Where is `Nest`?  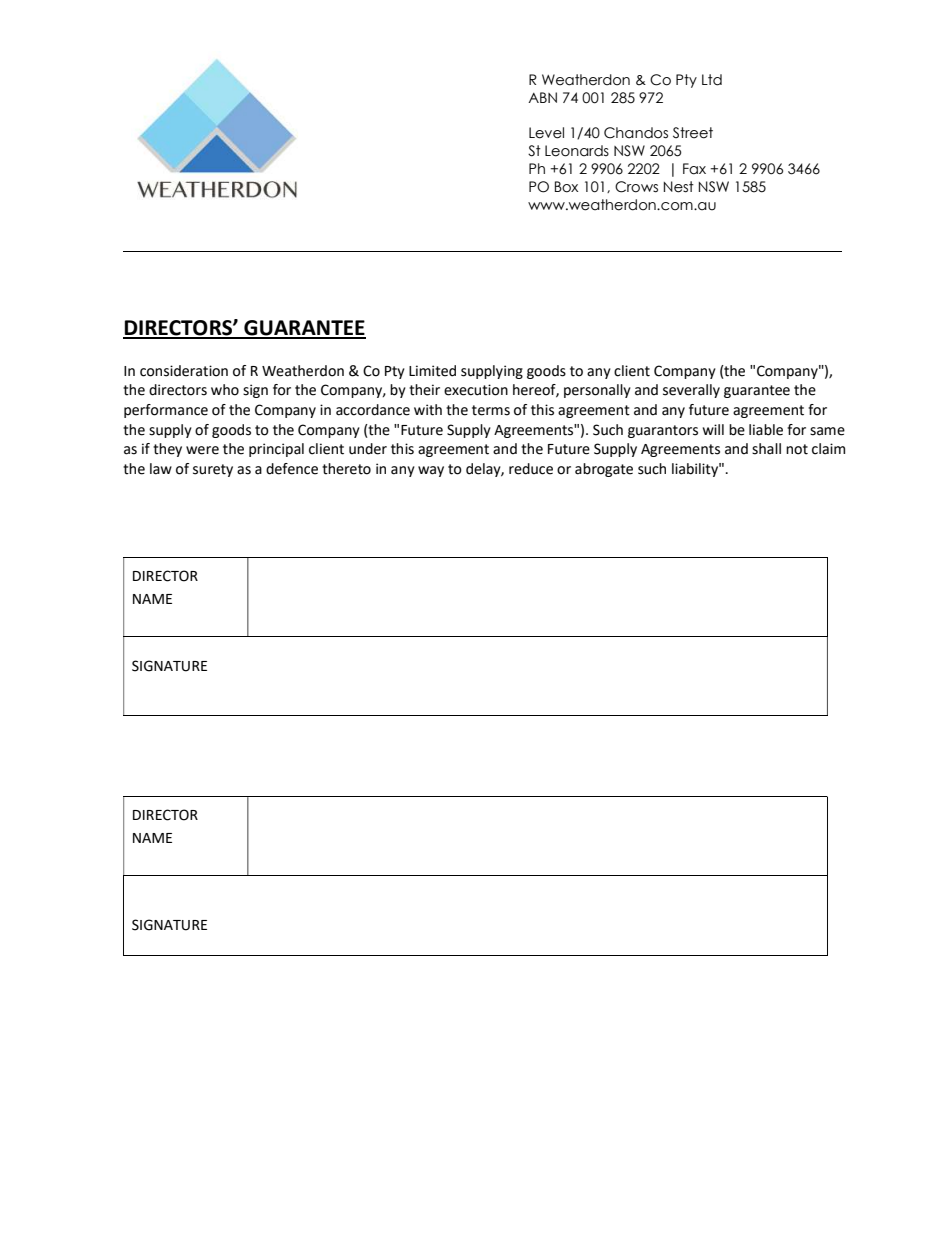 Nest is located at coordinates (679, 187).
